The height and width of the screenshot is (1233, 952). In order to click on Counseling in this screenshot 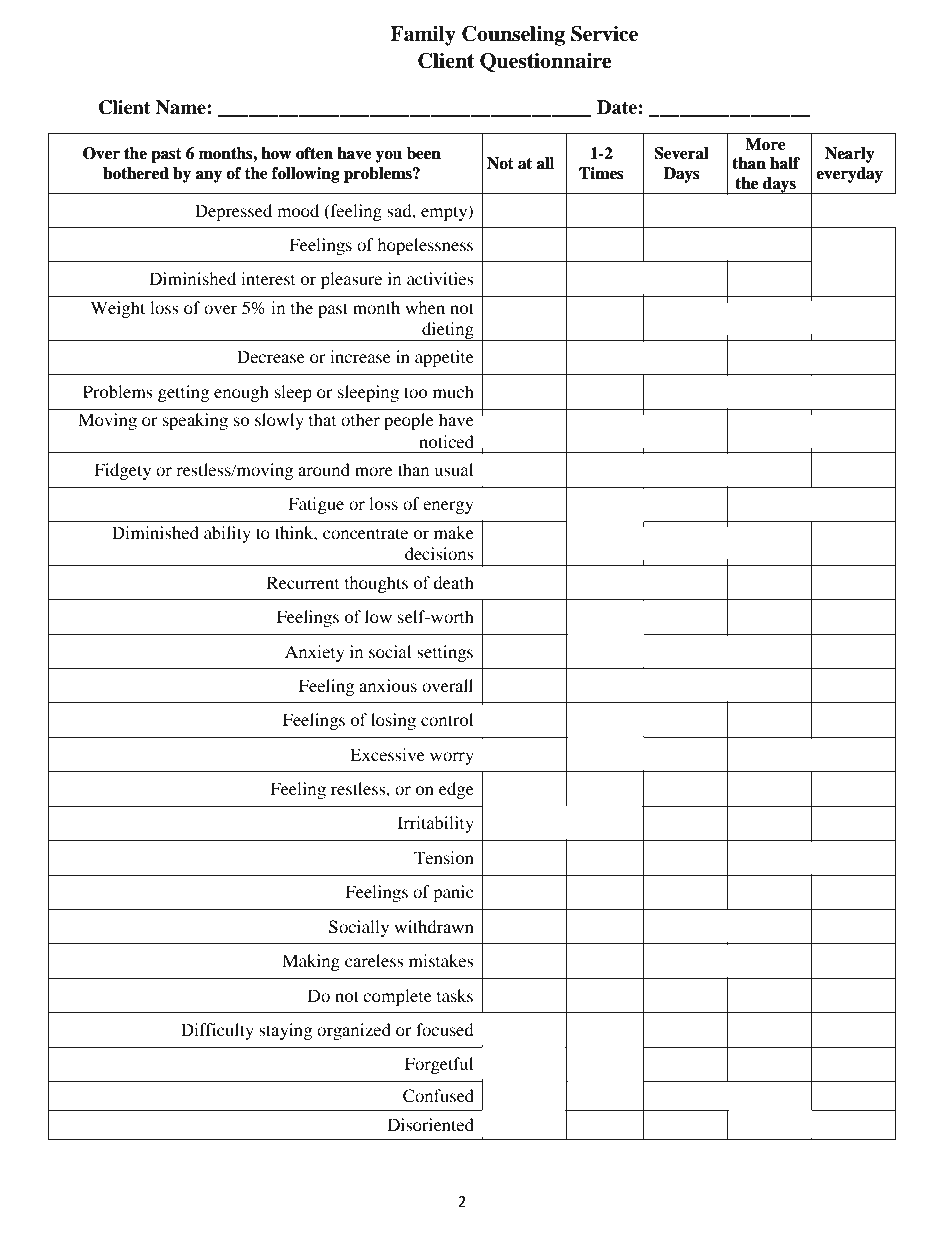, I will do `click(513, 36)`.
